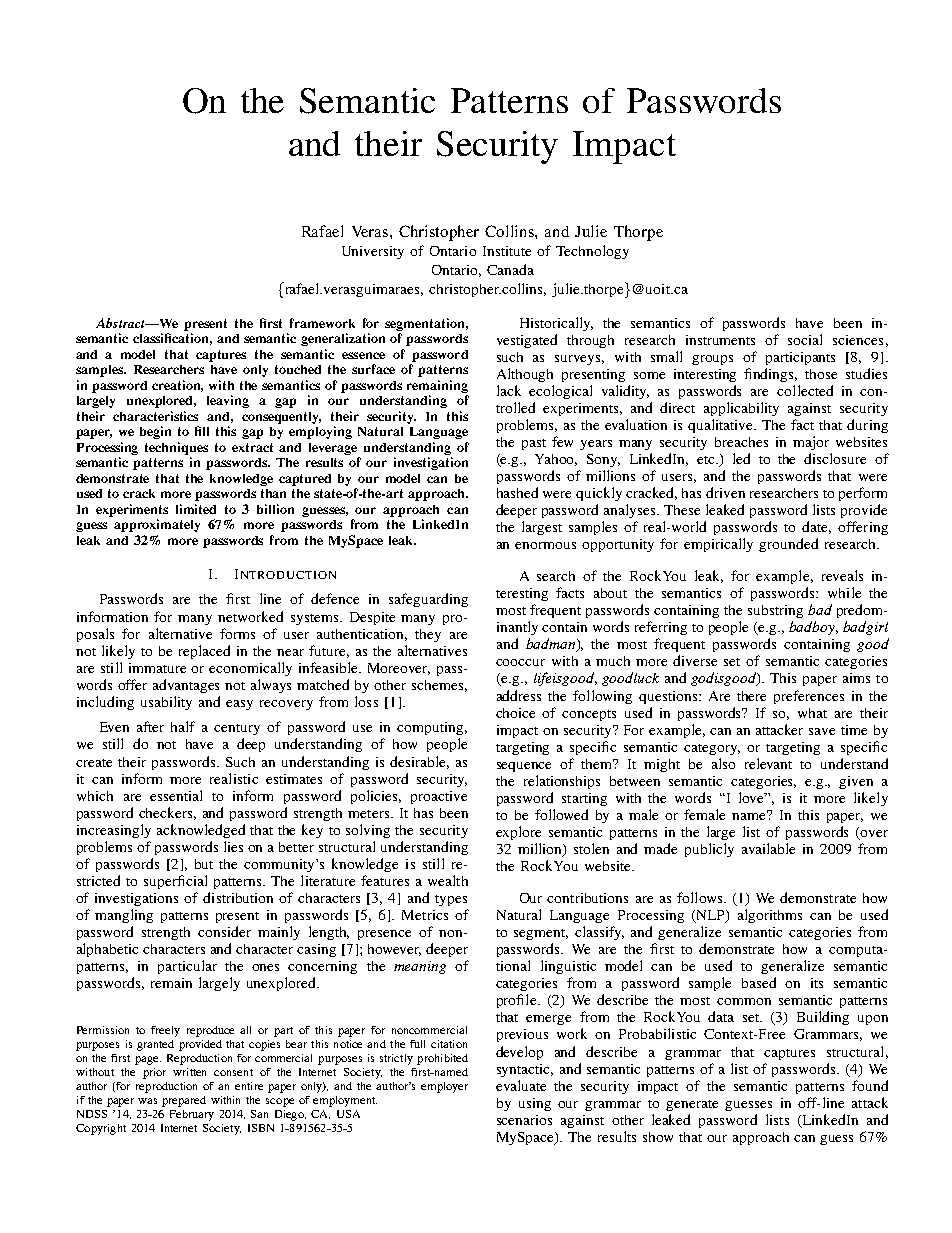 This screenshot has width=952, height=1233. What do you see at coordinates (343, 339) in the screenshot?
I see `generalization` at bounding box center [343, 339].
